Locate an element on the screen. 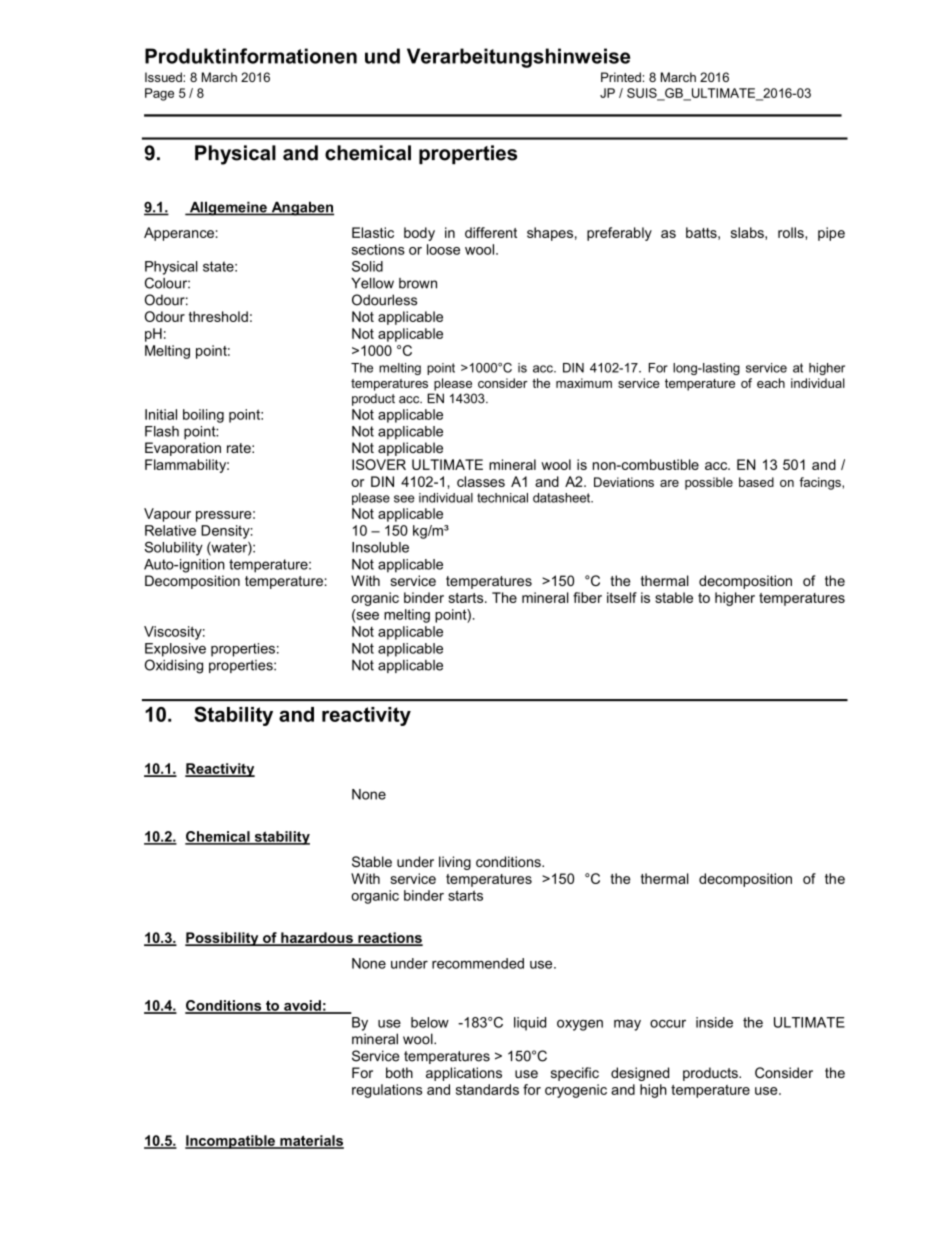 The image size is (952, 1233). inside is located at coordinates (714, 1022).
